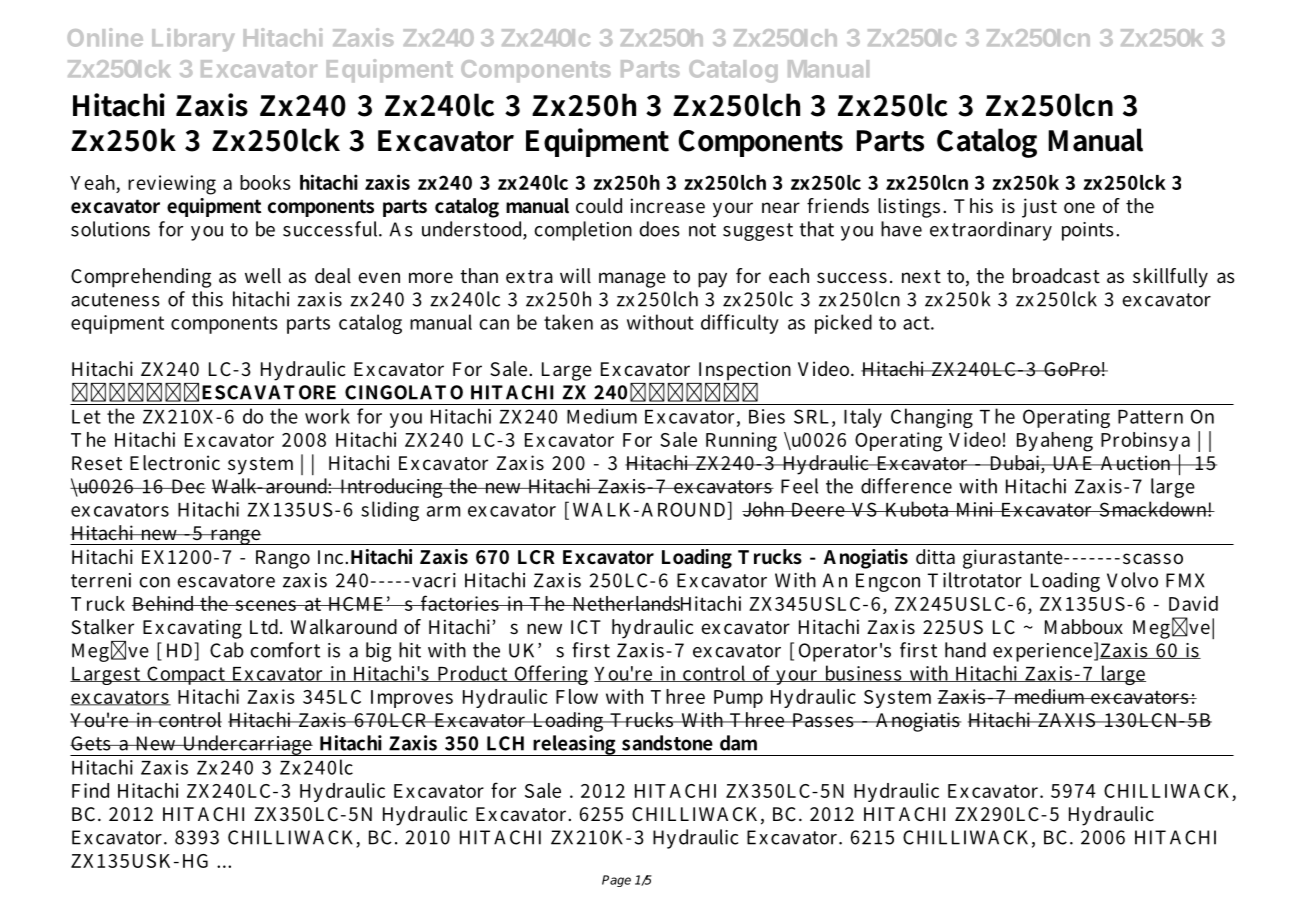 This screenshot has width=1308, height=924. What do you see at coordinates (115, 300) in the screenshot?
I see `acuteness` at bounding box center [115, 300].
